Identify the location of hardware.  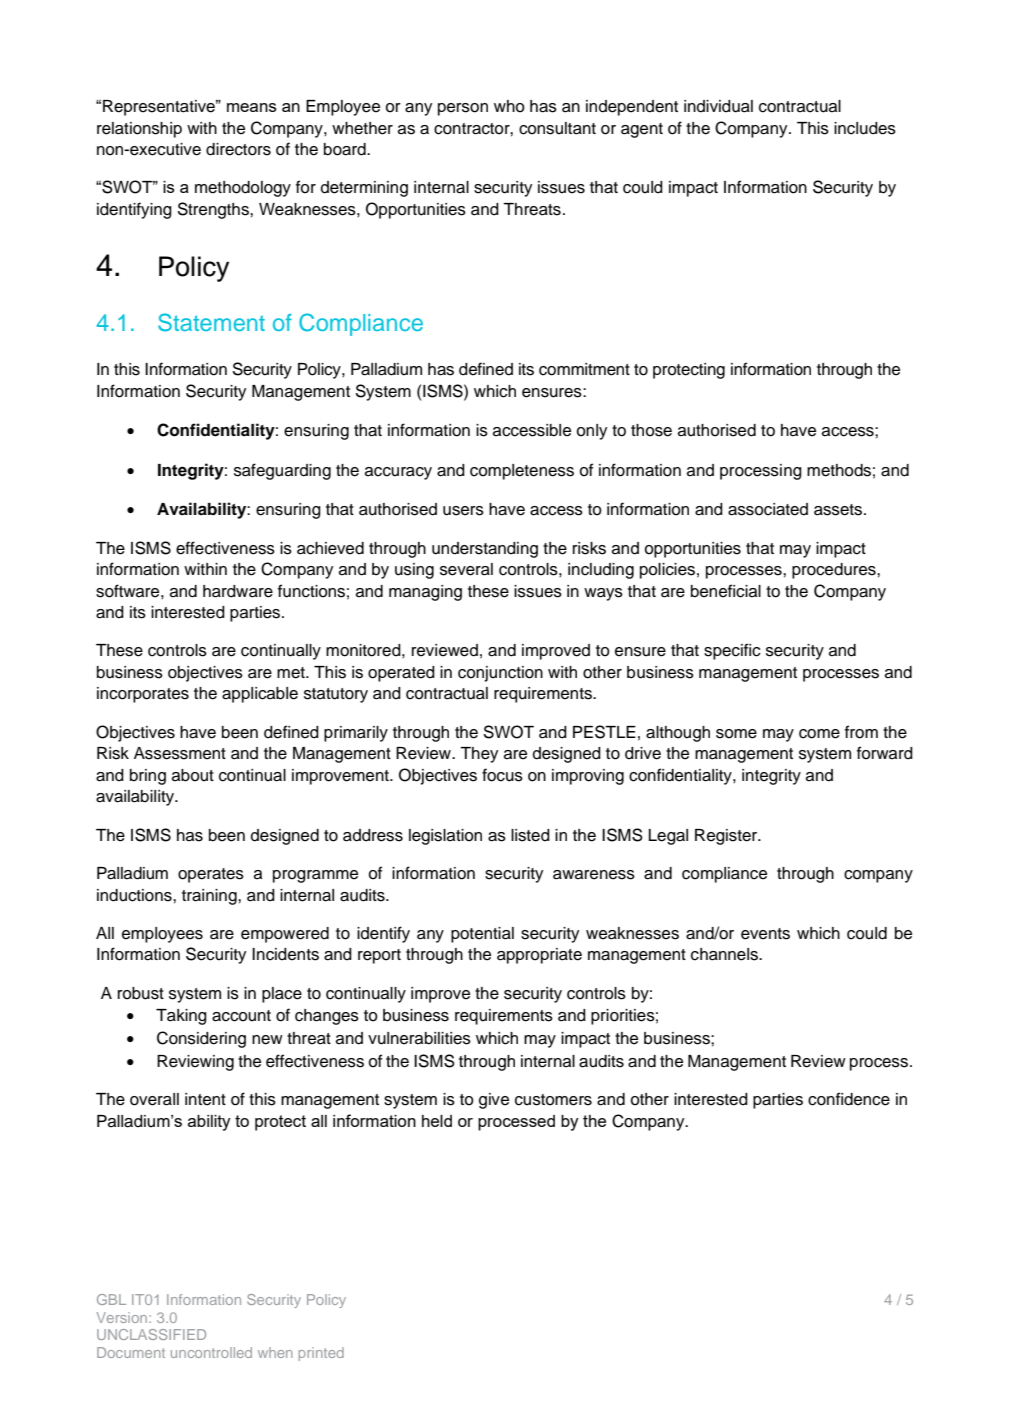
(238, 591).
